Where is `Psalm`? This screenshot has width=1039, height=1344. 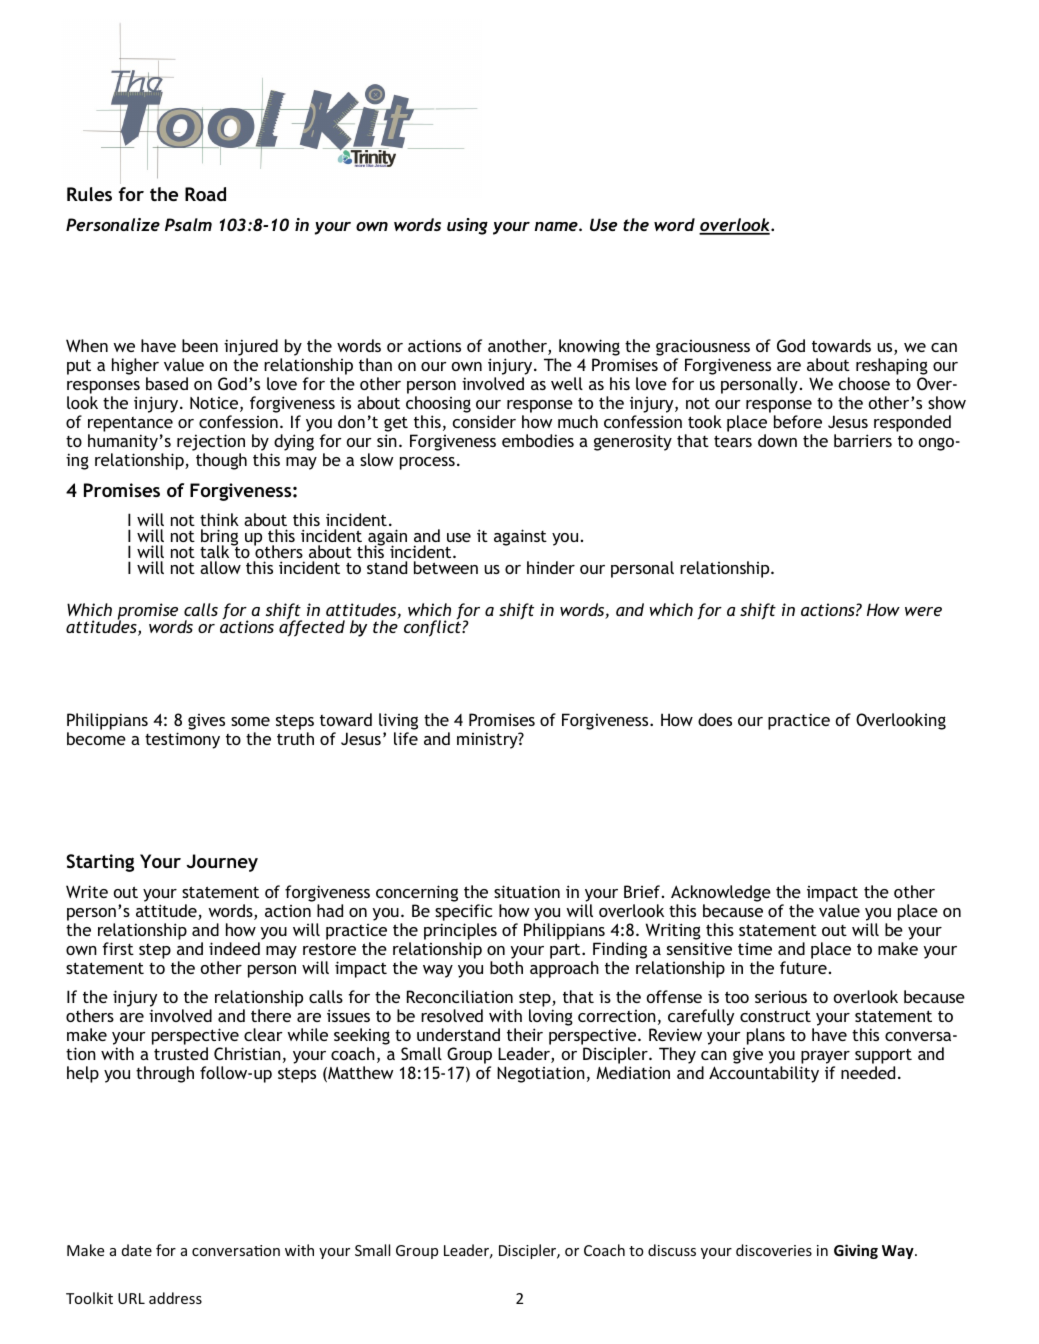
Psalm is located at coordinates (188, 224).
